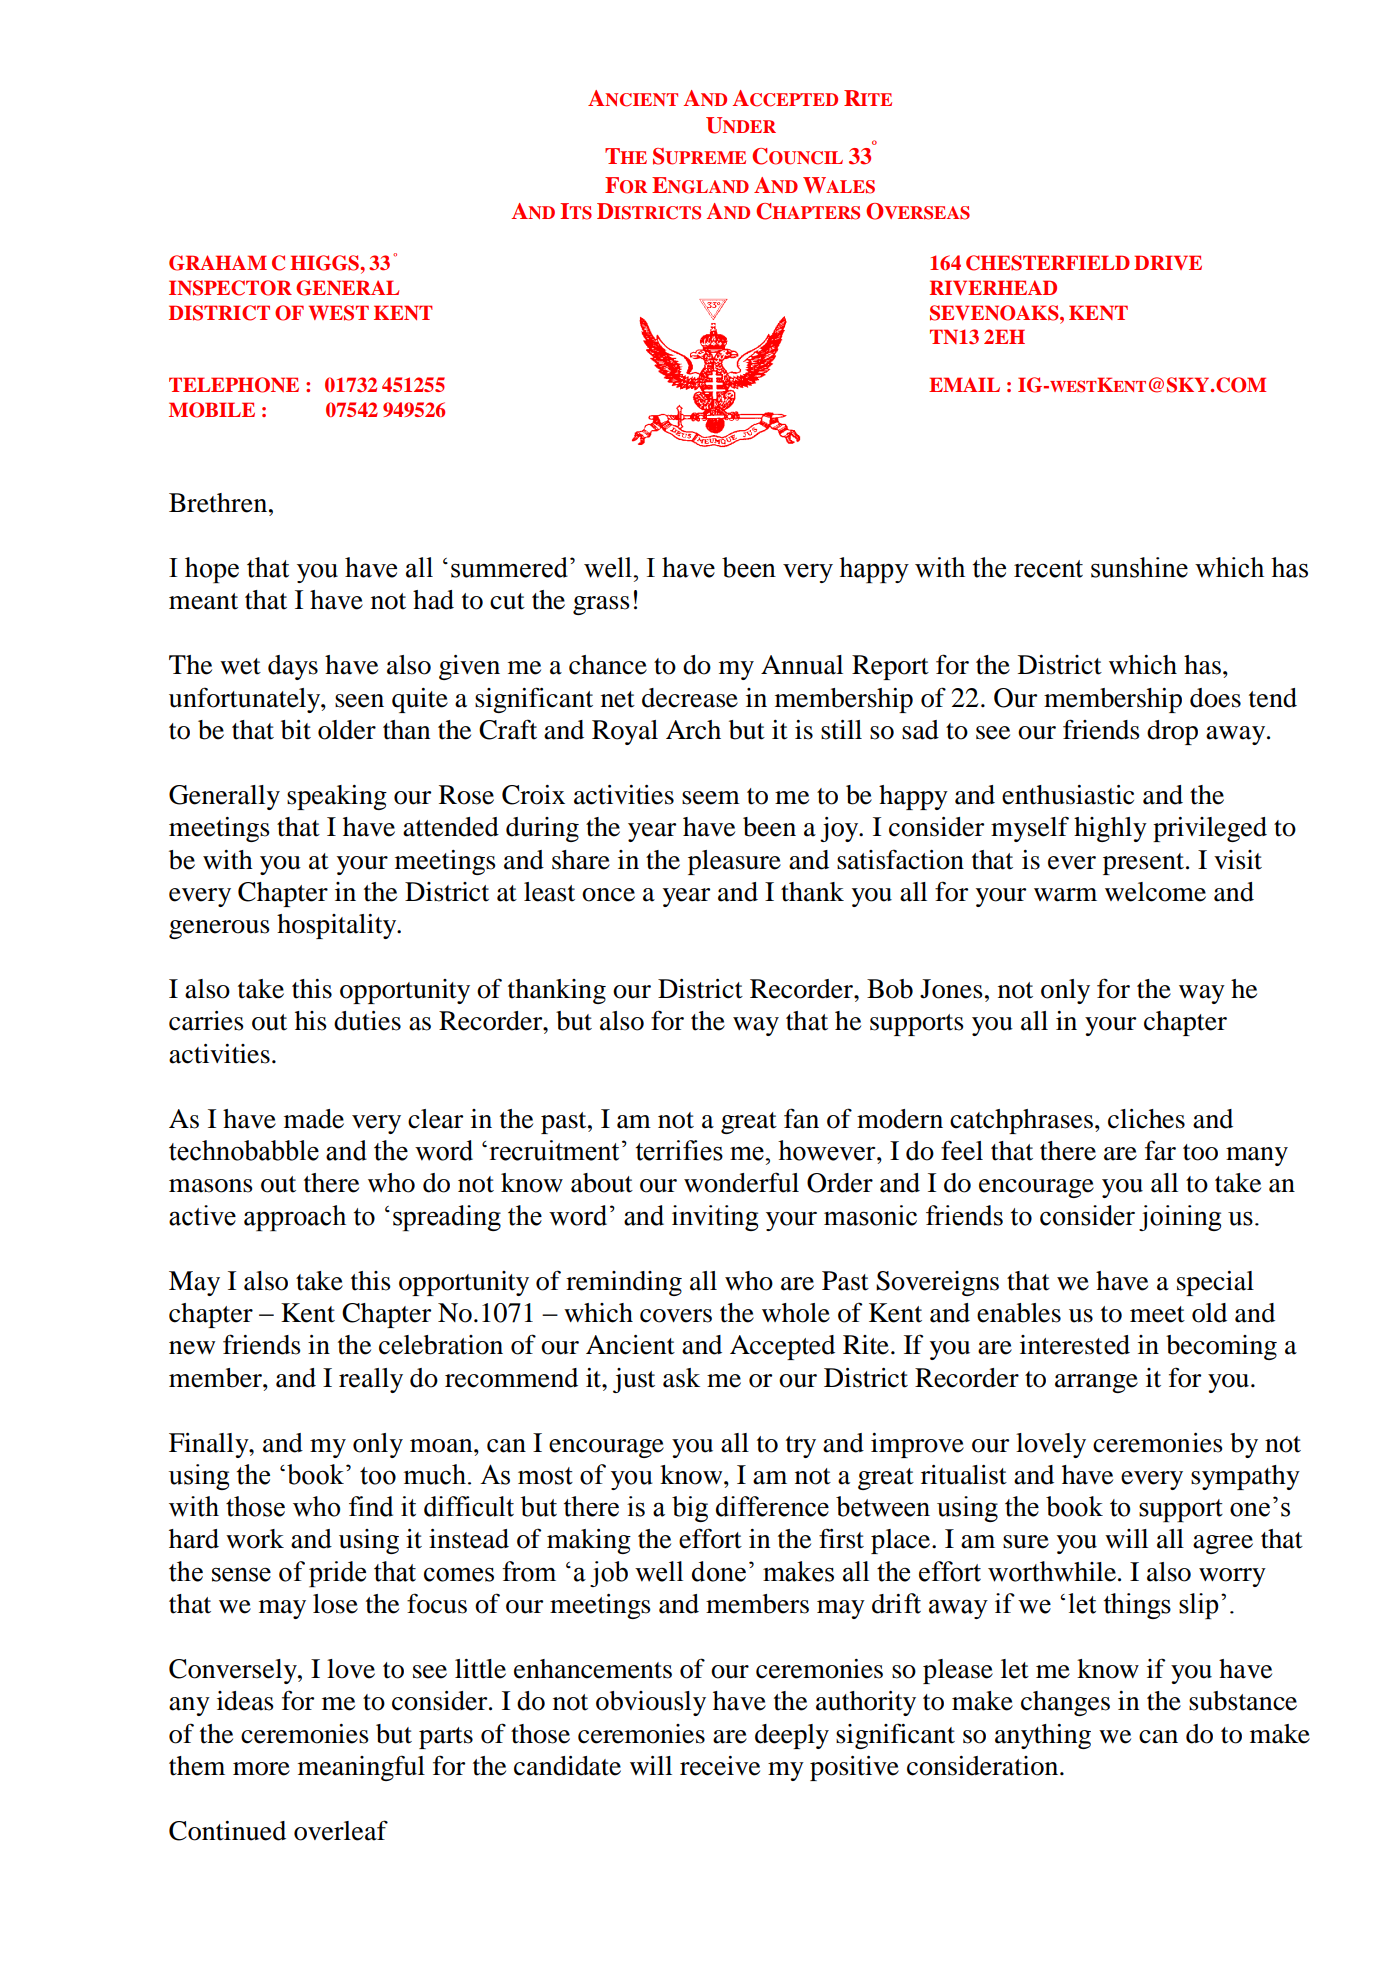 The image size is (1397, 1976). What do you see at coordinates (1096, 1383) in the screenshot?
I see `arrange` at bounding box center [1096, 1383].
